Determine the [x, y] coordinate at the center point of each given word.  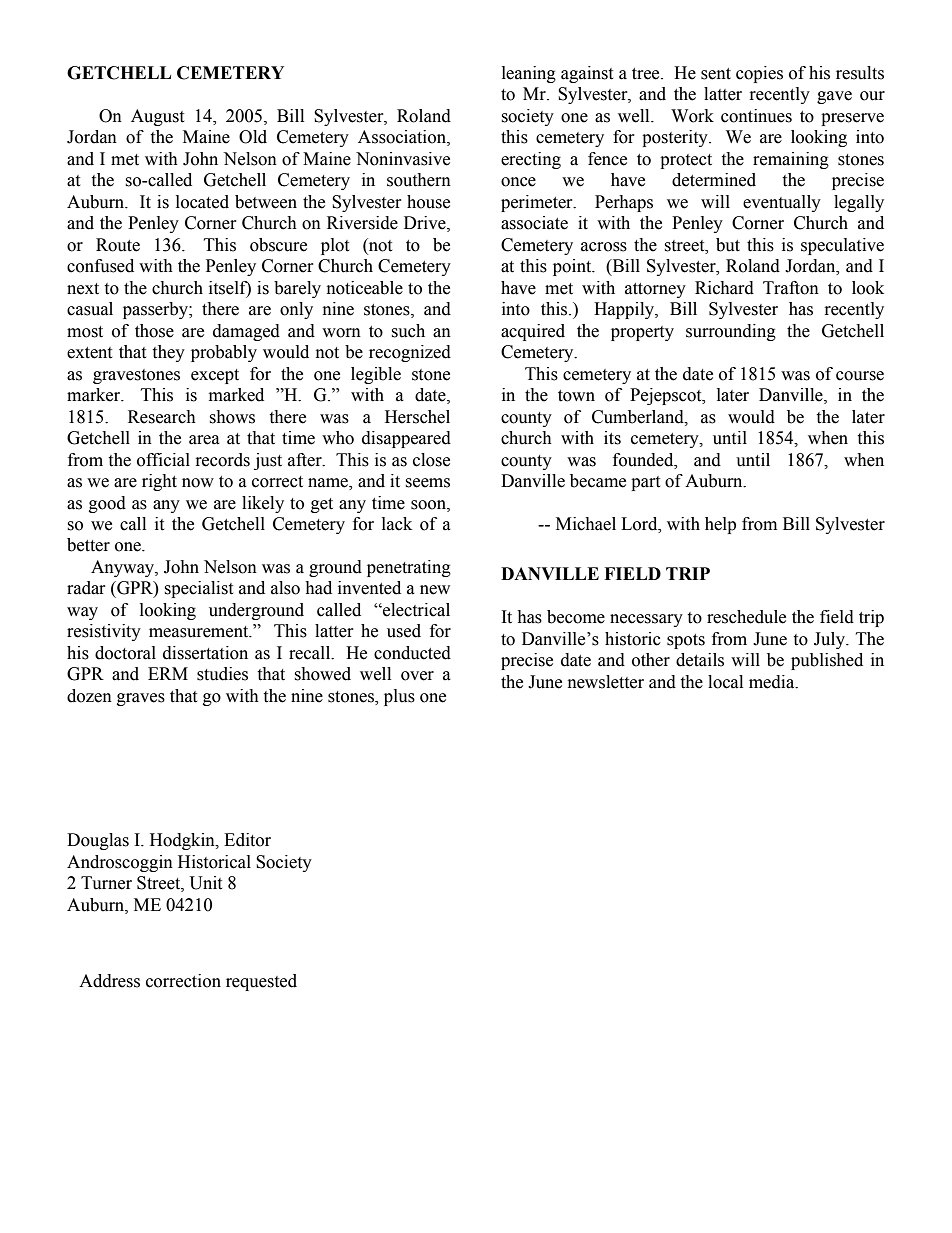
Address [109, 981]
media [773, 682]
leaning [529, 74]
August [157, 117]
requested [261, 982]
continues [756, 116]
